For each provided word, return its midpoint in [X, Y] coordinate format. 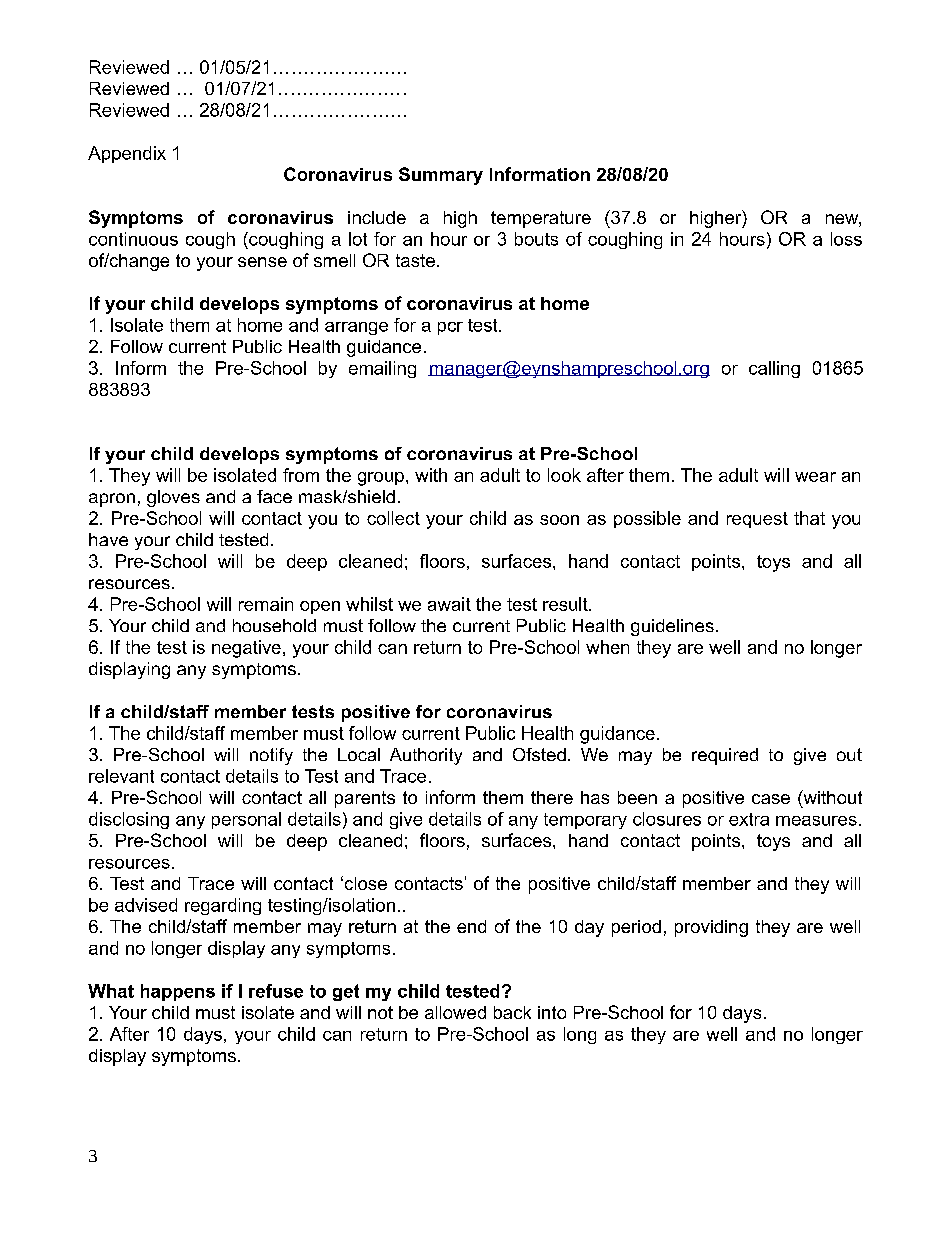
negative [246, 649]
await [449, 604]
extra [749, 819]
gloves [173, 498]
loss [846, 239]
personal [246, 820]
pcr [450, 328]
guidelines [672, 627]
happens [178, 992]
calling [774, 369]
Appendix [127, 154]
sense [262, 262]
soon [559, 520]
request [757, 520]
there [552, 797]
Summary [441, 176]
